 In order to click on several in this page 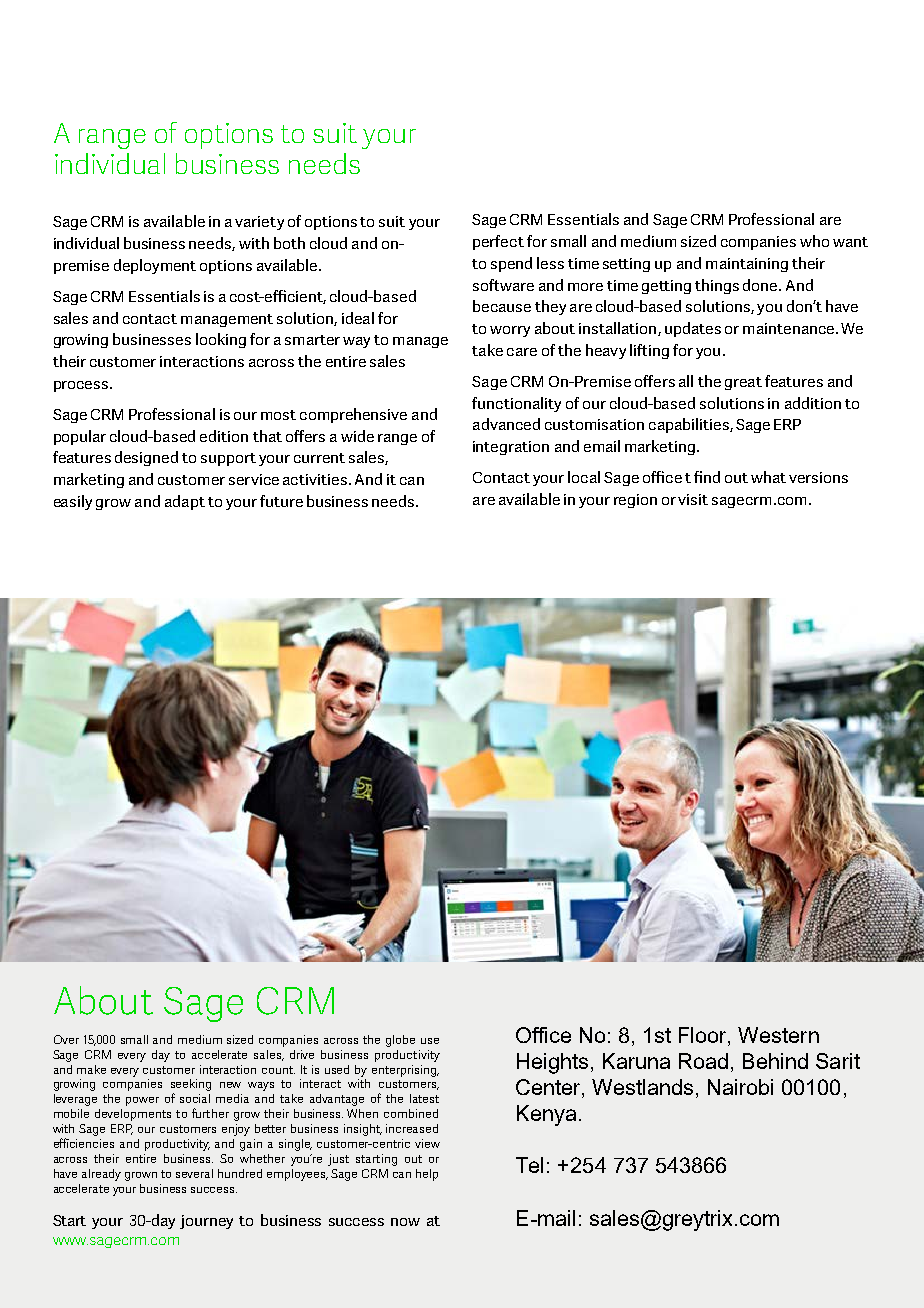, I will do `click(194, 1173)`.
